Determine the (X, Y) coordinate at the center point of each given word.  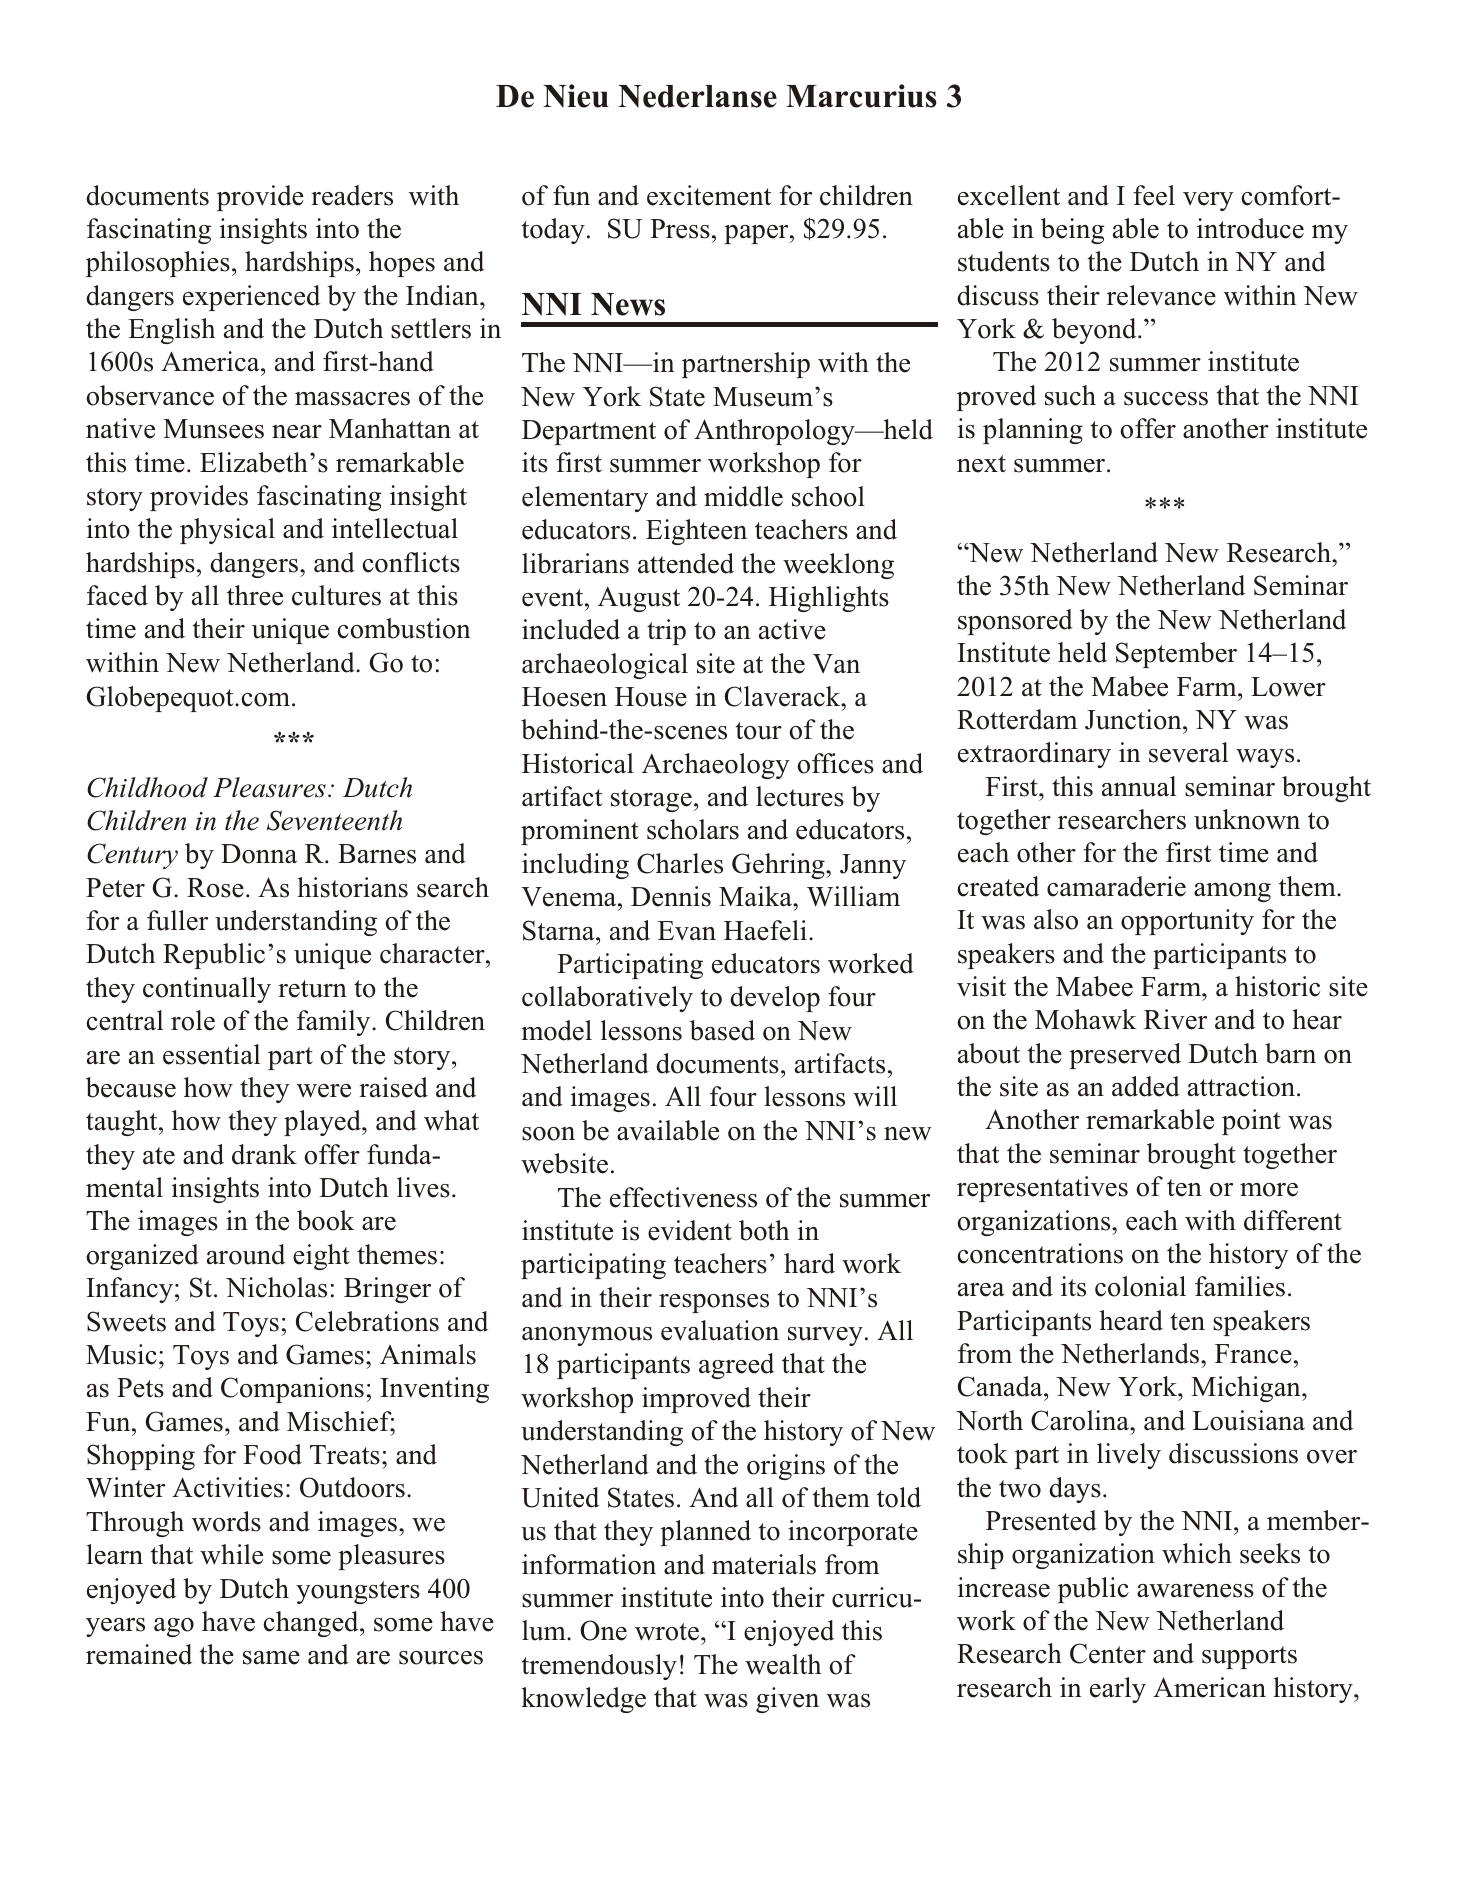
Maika (757, 896)
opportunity (1187, 922)
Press (680, 229)
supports (1249, 1657)
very (1208, 201)
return (312, 989)
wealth (783, 1664)
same (271, 1658)
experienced (251, 298)
